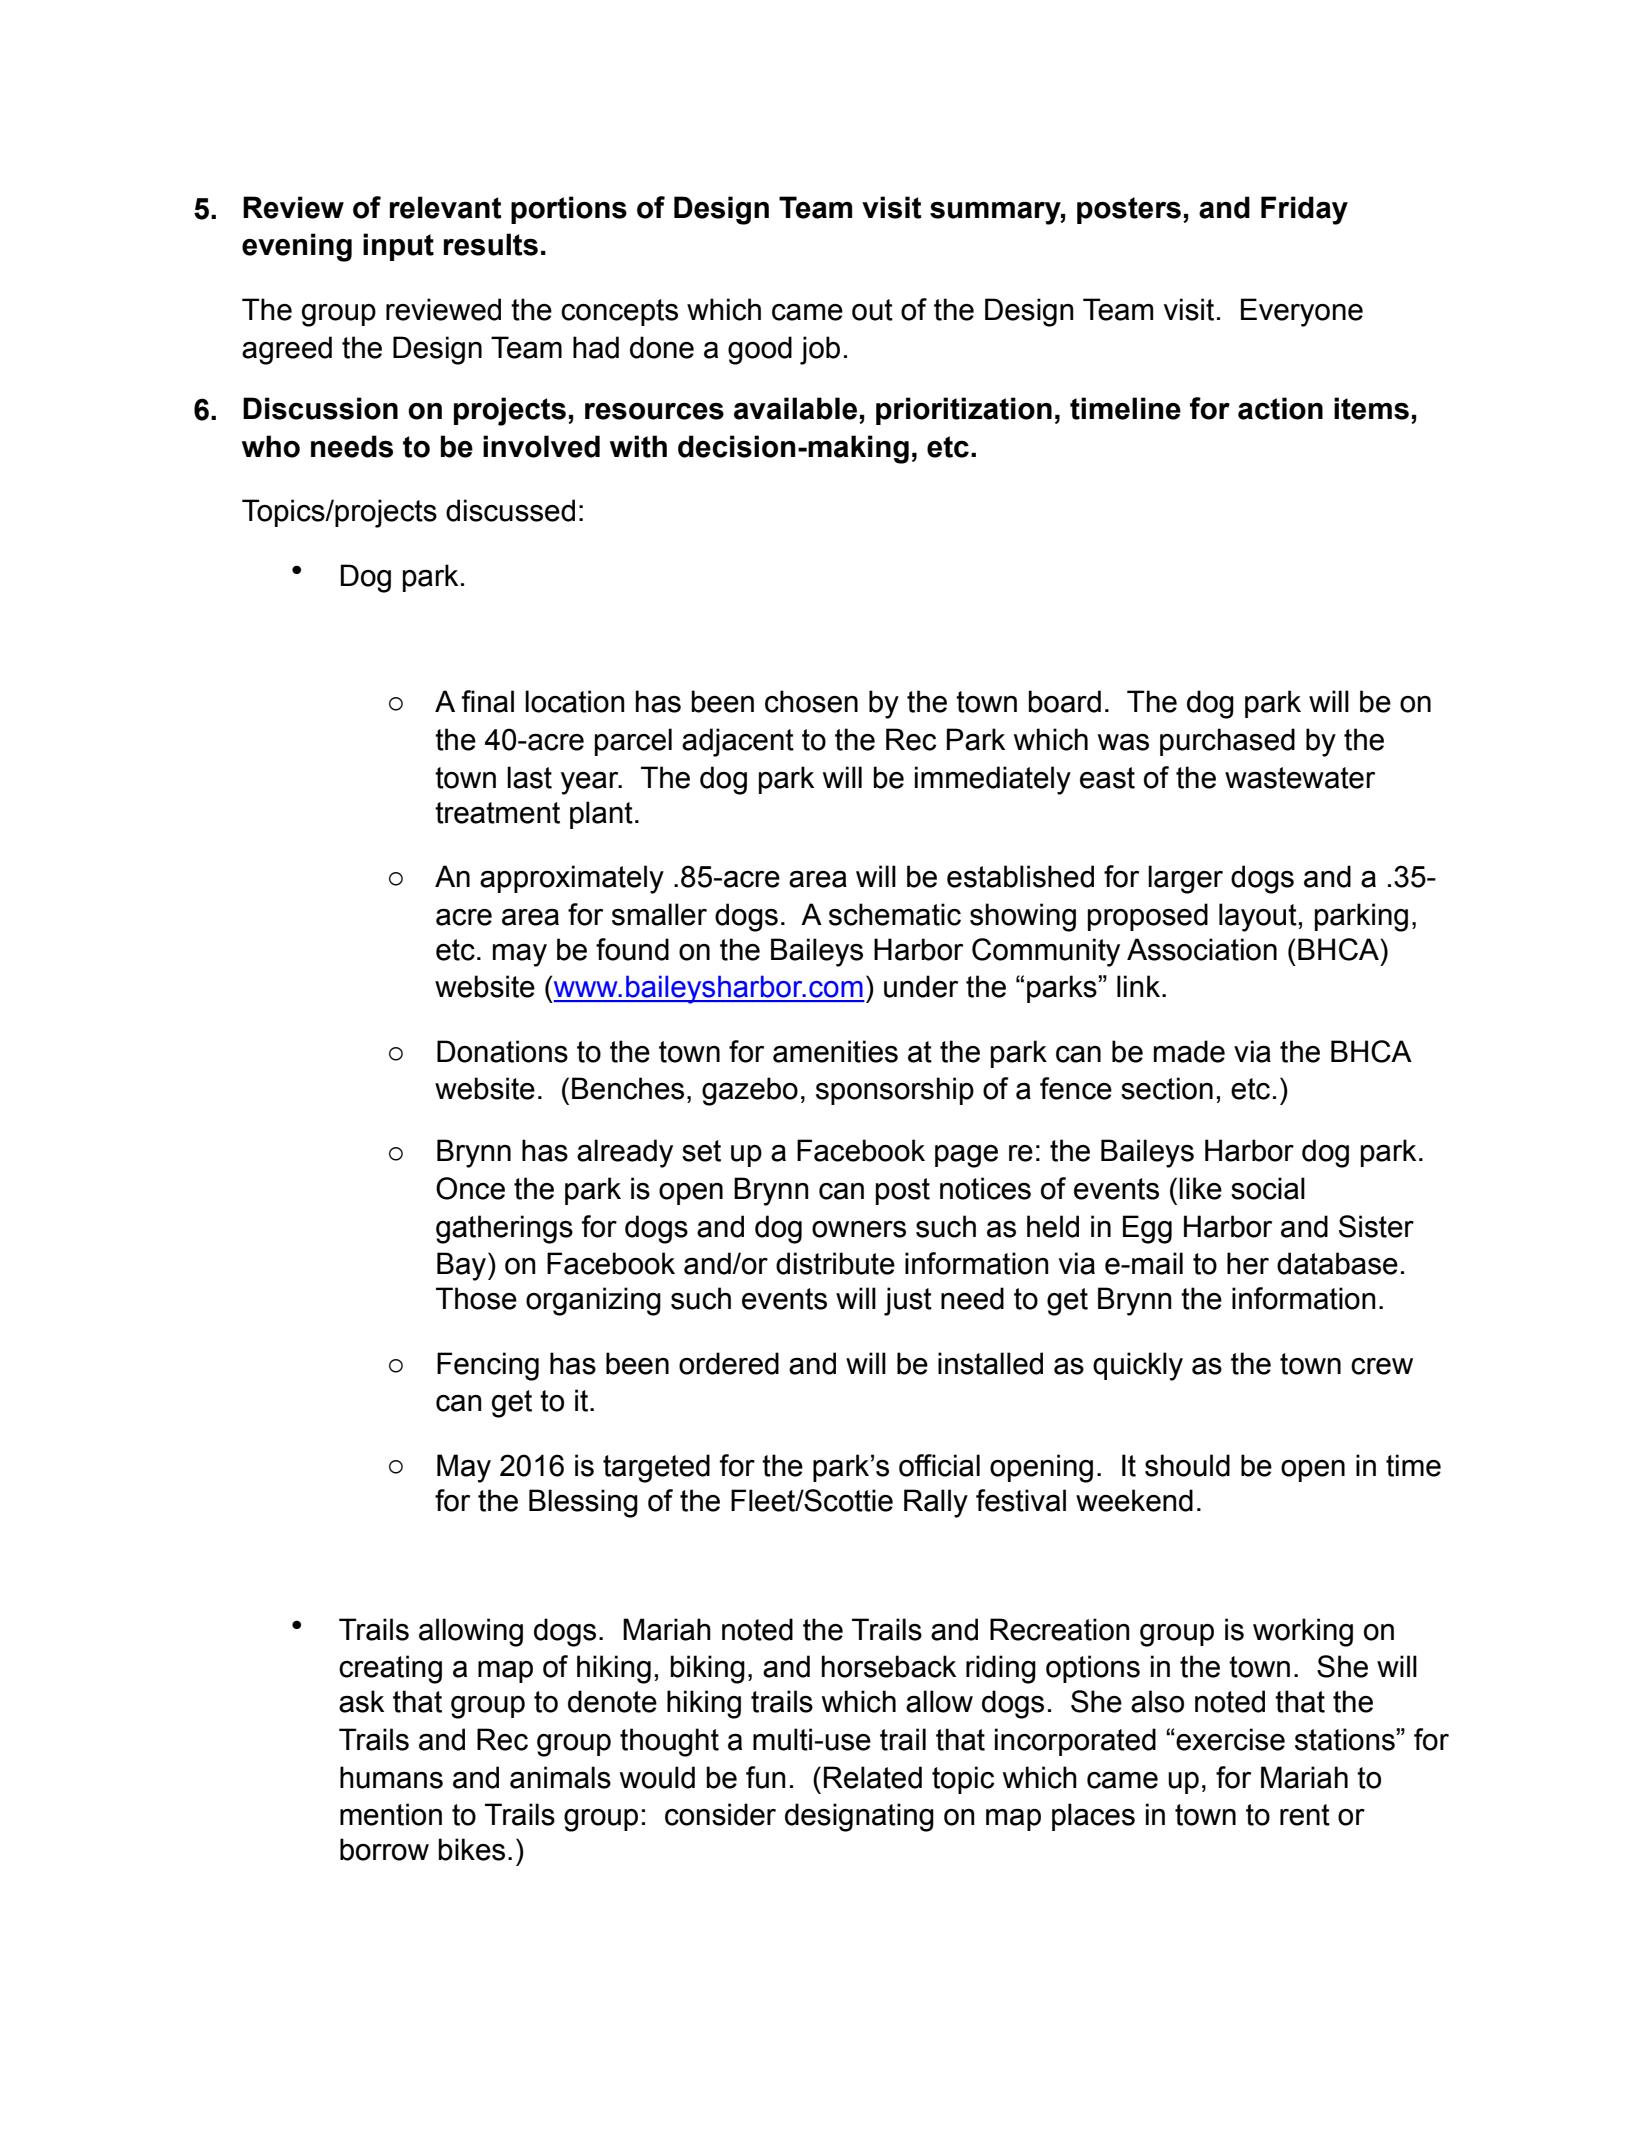  What do you see at coordinates (1337, 1263) in the document?
I see `database` at bounding box center [1337, 1263].
